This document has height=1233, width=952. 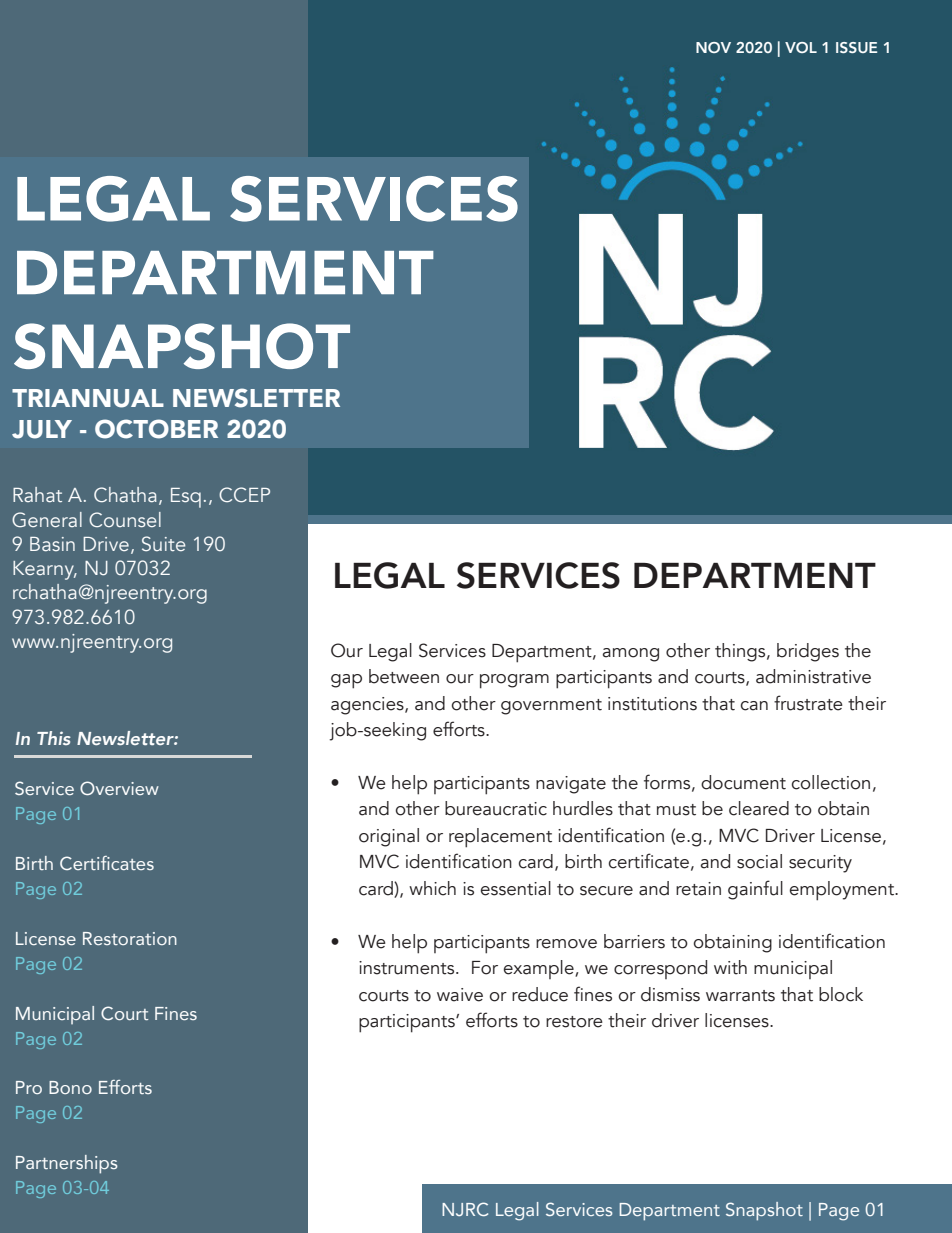 I want to click on Overview, so click(x=119, y=788).
